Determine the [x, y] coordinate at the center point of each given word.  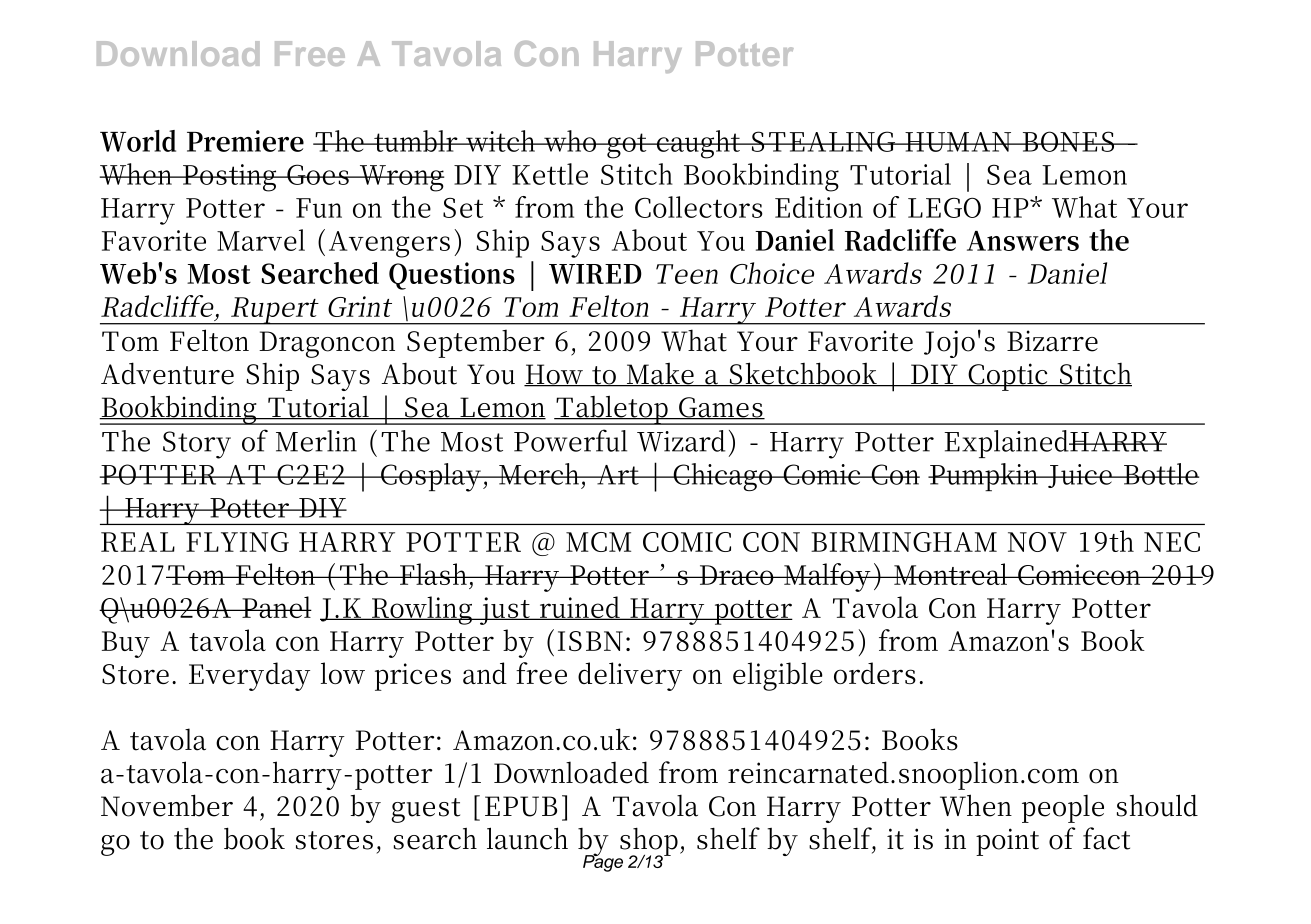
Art [617, 475]
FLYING [237, 542]
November [167, 805]
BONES [1067, 141]
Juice [1079, 476]
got [627, 146]
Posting [229, 178]
